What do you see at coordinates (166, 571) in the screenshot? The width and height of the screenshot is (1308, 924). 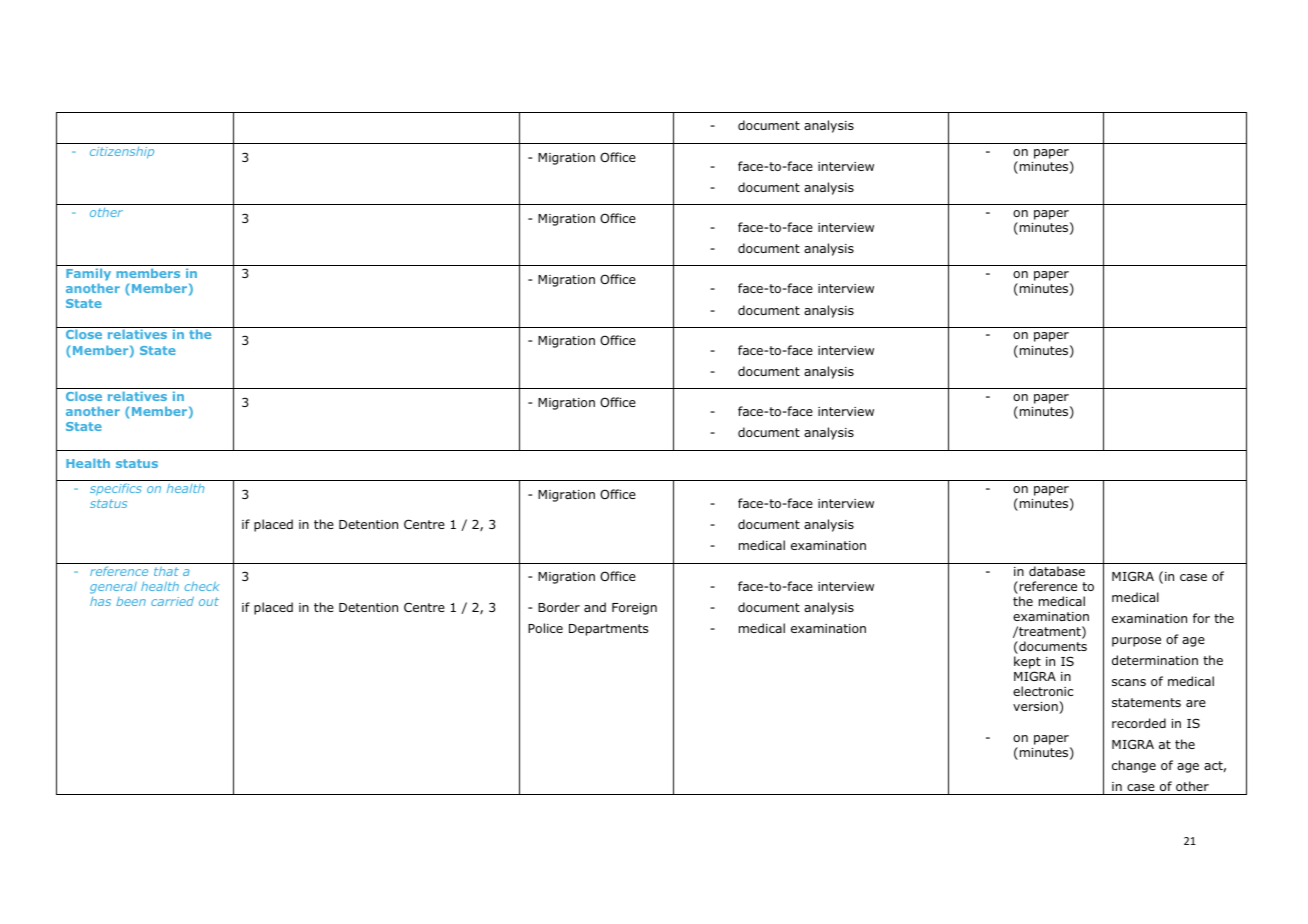 I see `that` at bounding box center [166, 571].
